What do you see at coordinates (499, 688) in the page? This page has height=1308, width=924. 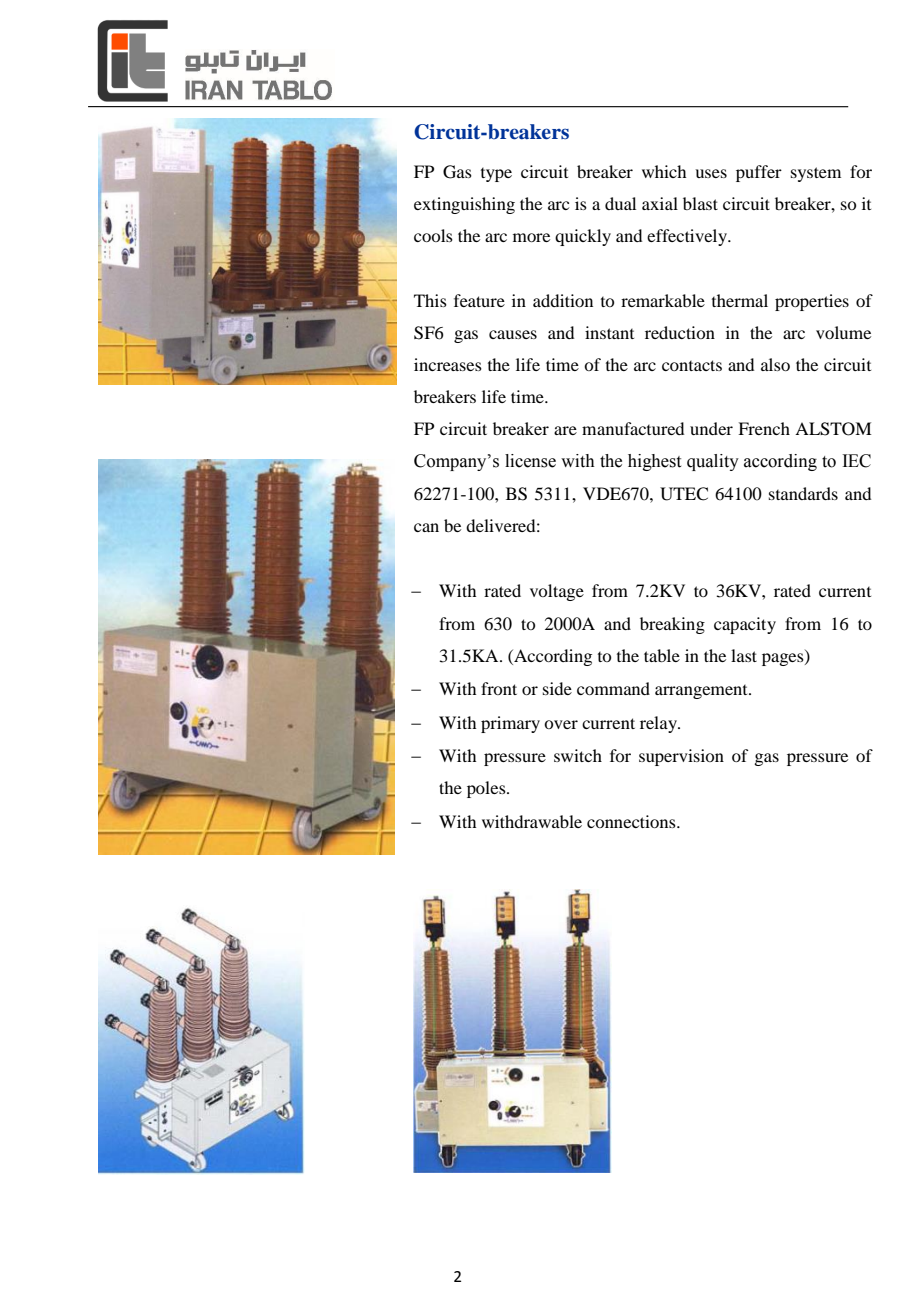 I see `front` at bounding box center [499, 688].
